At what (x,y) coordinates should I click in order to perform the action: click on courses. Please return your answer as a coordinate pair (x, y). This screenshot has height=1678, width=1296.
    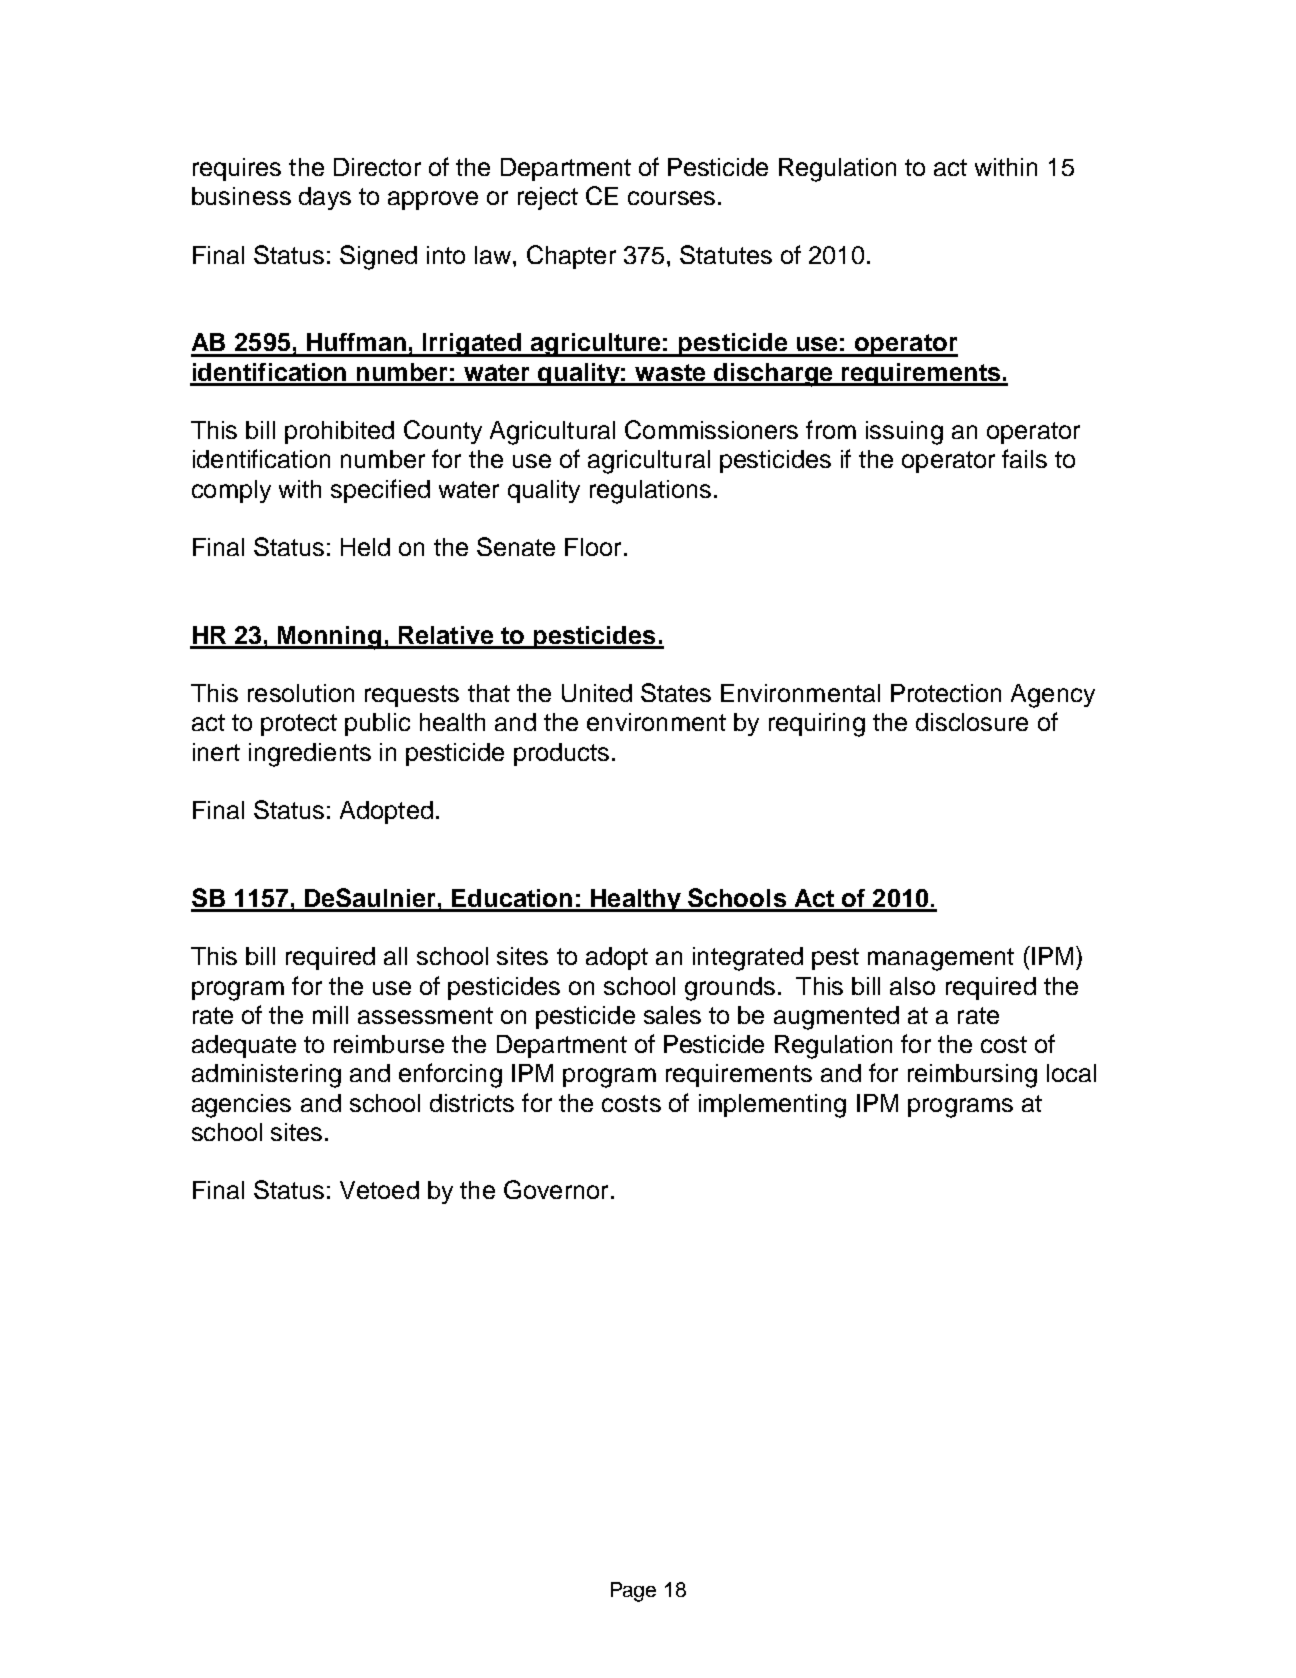
    Looking at the image, I should click on (671, 198).
